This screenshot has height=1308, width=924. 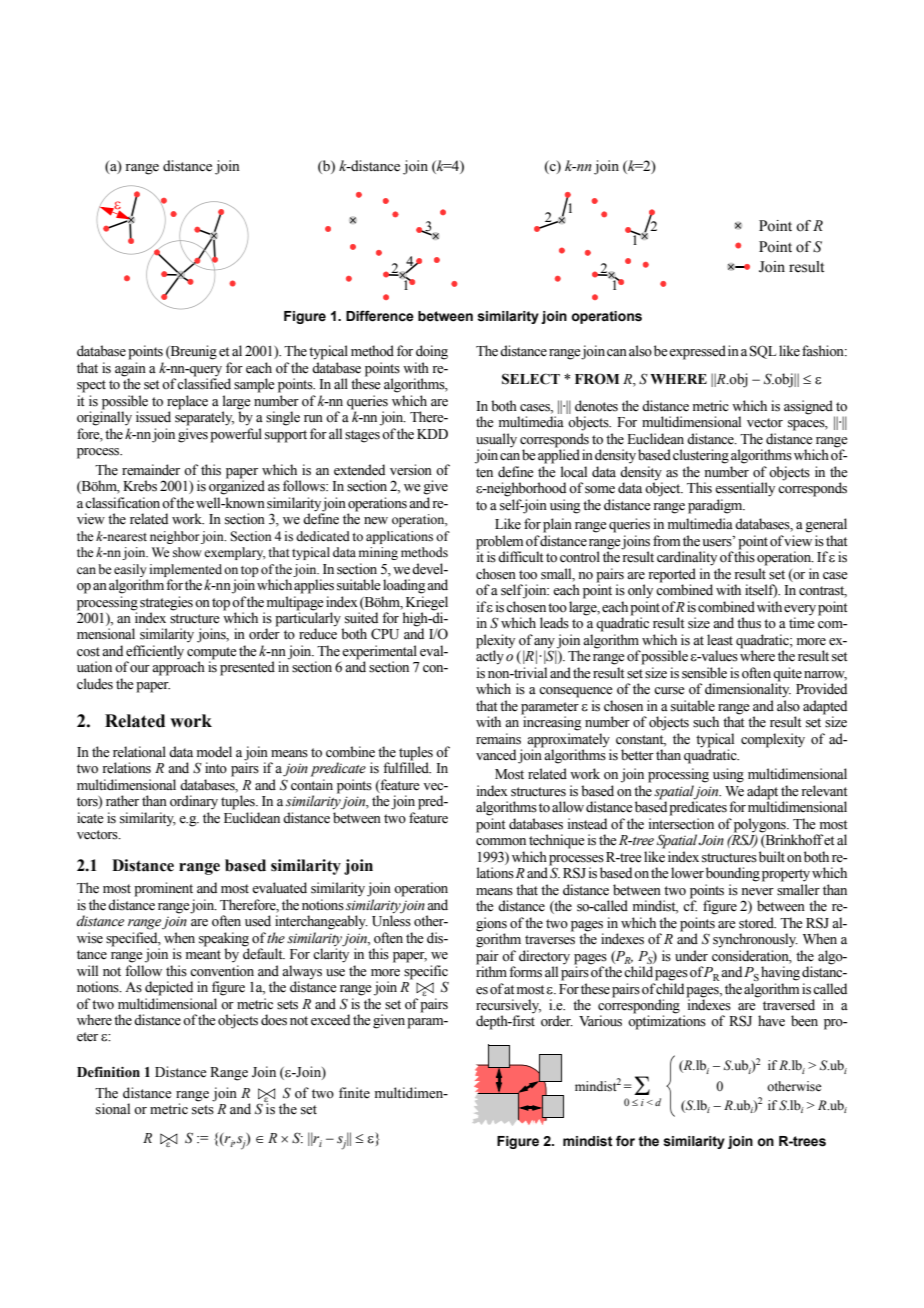 What do you see at coordinates (194, 802) in the screenshot?
I see `ordinary` at bounding box center [194, 802].
